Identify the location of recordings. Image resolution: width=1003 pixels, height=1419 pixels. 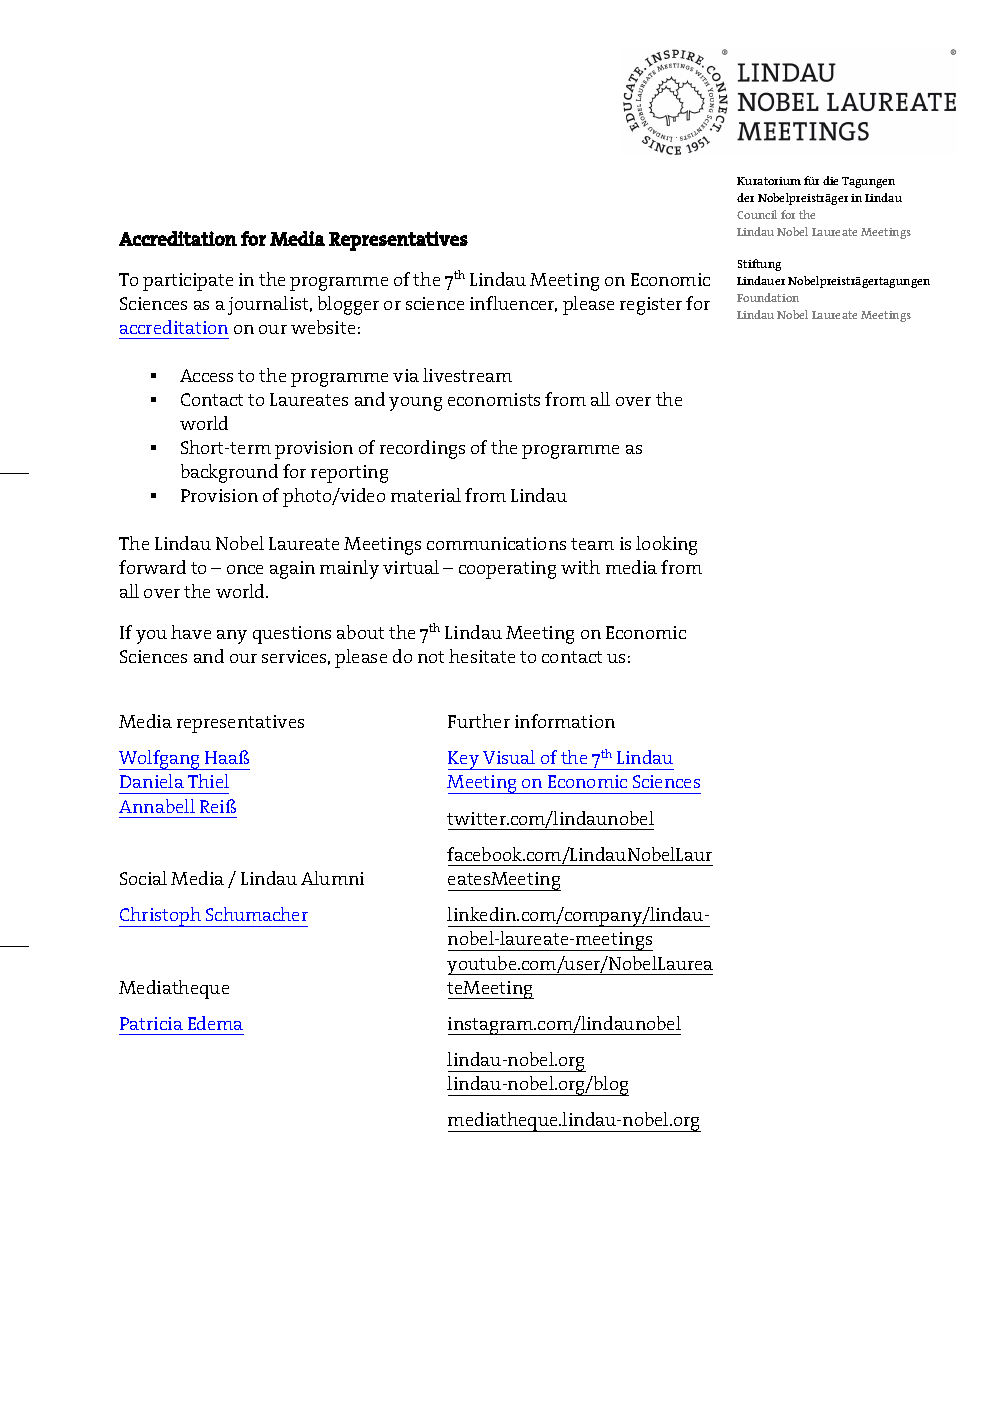
(422, 449).
